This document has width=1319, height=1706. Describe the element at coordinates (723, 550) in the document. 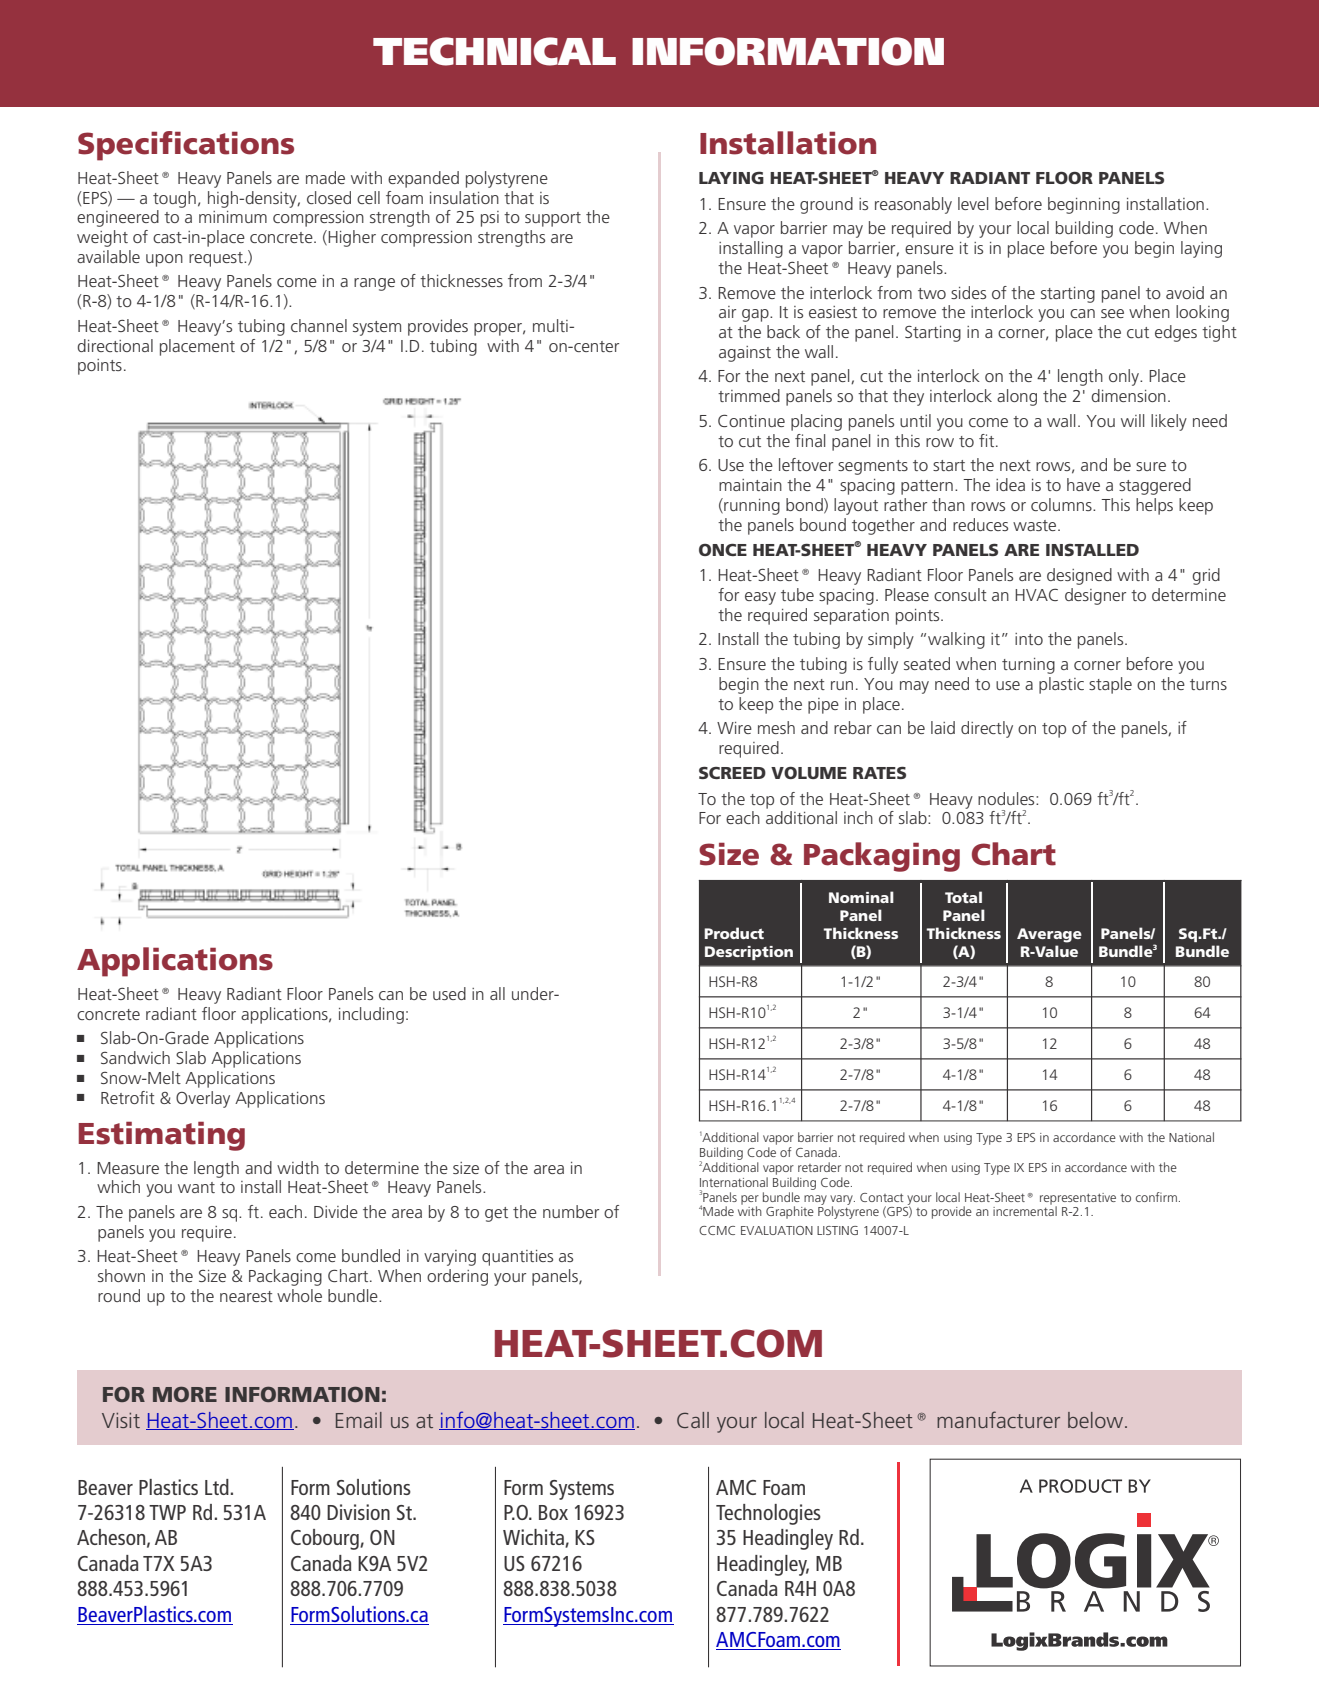

I see `ONCE` at that location.
